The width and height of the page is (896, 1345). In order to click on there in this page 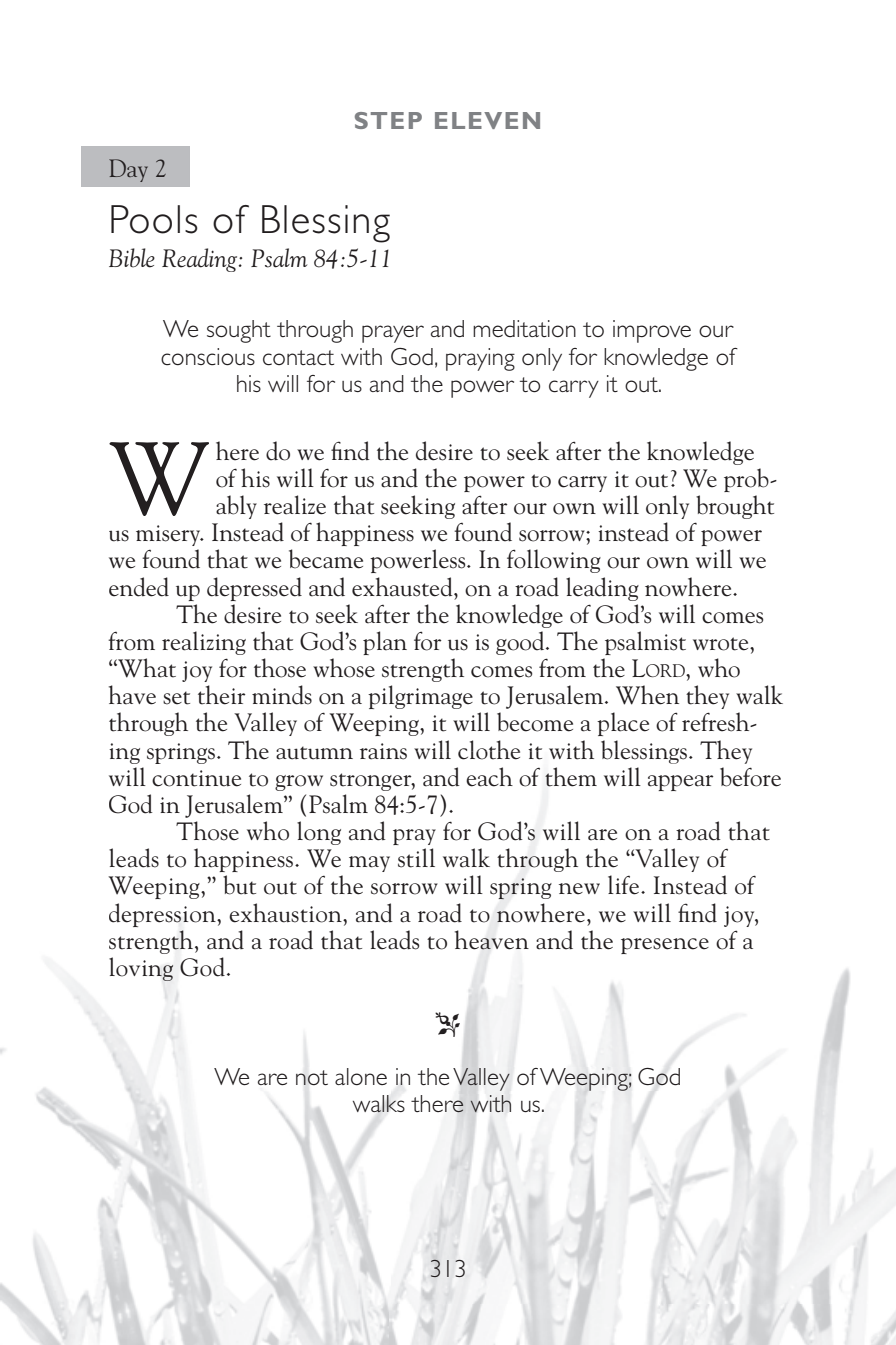, I will do `click(437, 1104)`.
